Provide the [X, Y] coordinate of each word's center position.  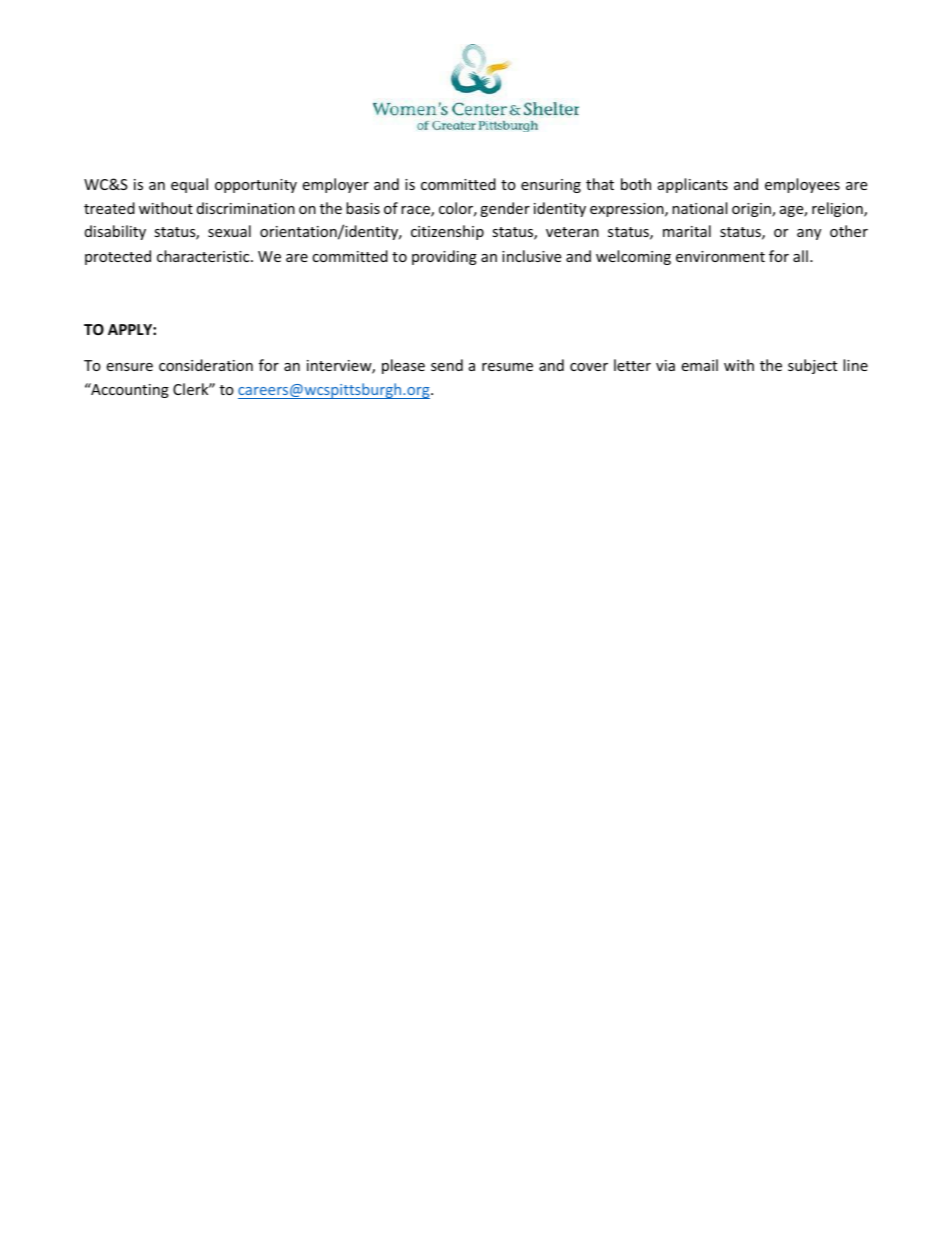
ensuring [551, 186]
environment [720, 256]
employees [802, 185]
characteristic [204, 256]
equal [189, 185]
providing [444, 257]
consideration [206, 365]
